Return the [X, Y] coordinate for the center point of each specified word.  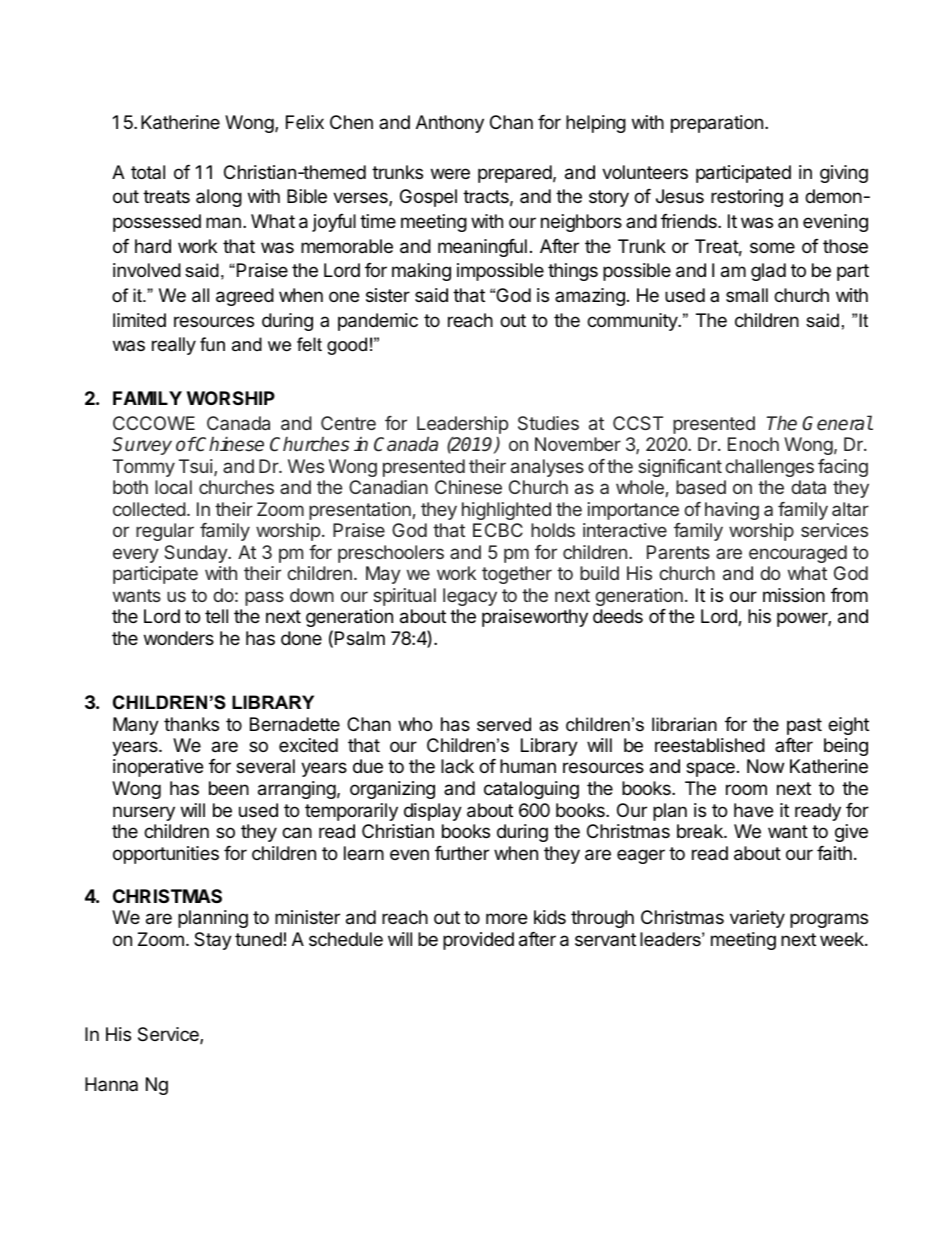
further [462, 853]
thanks [191, 724]
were [450, 173]
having [732, 511]
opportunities [166, 855]
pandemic [378, 322]
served [504, 724]
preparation [717, 124]
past [804, 726]
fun [212, 344]
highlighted [506, 511]
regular [165, 532]
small [747, 295]
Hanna [111, 1084]
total [148, 172]
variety [757, 919]
